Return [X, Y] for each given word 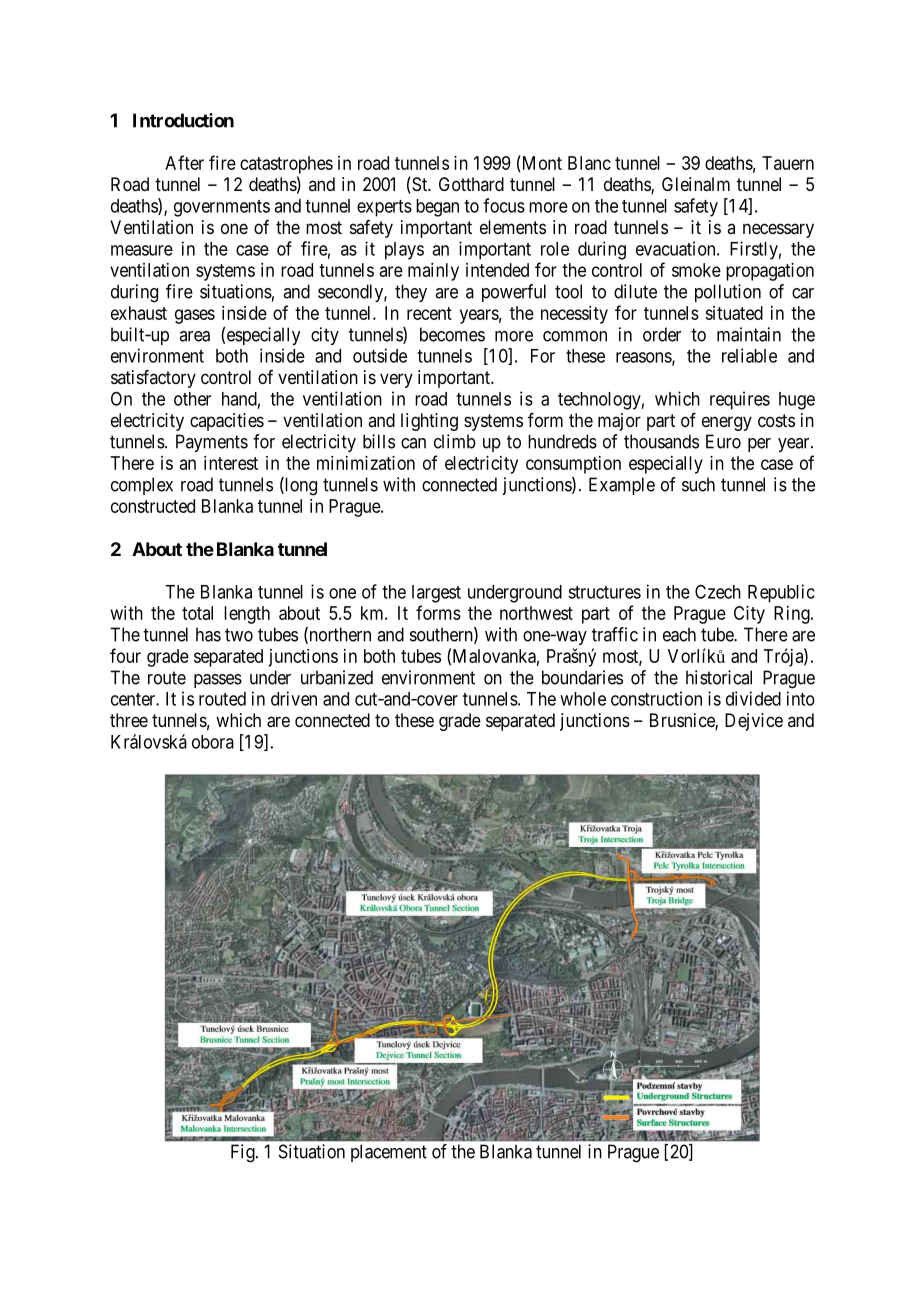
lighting [429, 422]
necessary [778, 230]
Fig [244, 1153]
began [437, 208]
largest [436, 594]
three [129, 720]
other [192, 399]
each [679, 634]
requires [740, 400]
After [184, 162]
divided [753, 698]
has [208, 634]
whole [583, 699]
